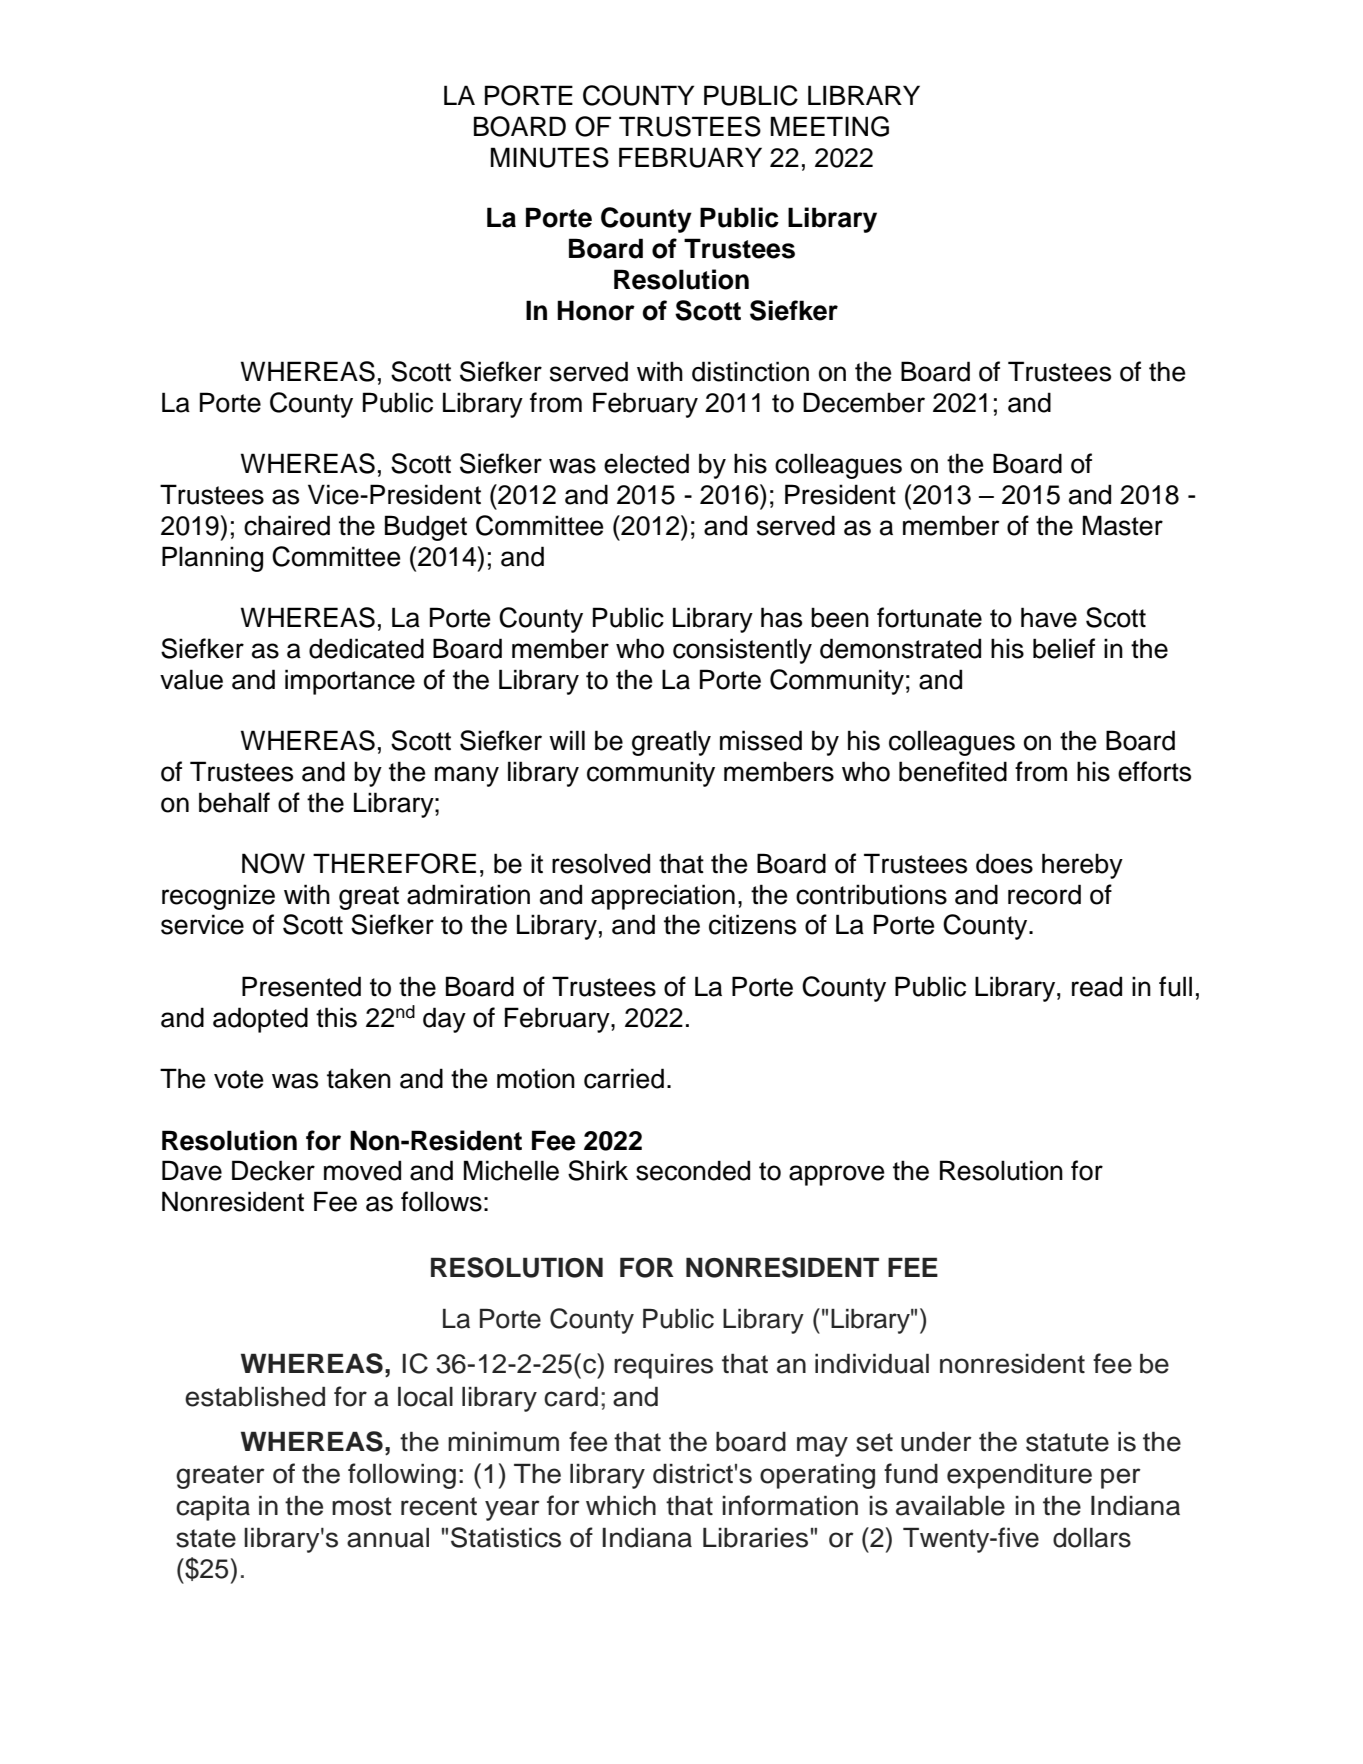  Describe the element at coordinates (742, 651) in the image. I see `consistently` at that location.
